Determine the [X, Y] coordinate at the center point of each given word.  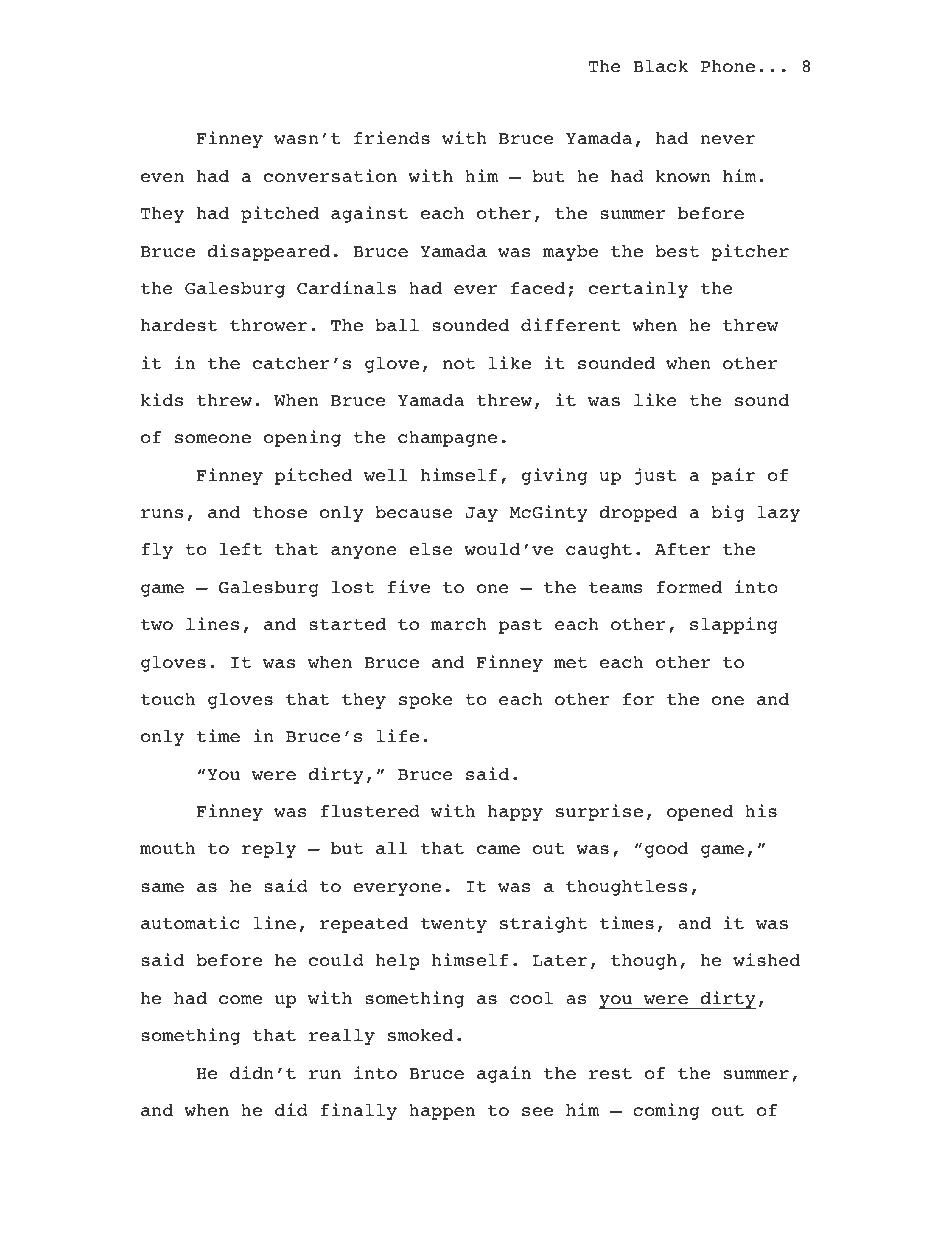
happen [442, 1112]
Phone [728, 66]
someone [213, 439]
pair [733, 476]
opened [700, 813]
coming [666, 1111]
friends [392, 138]
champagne [447, 439]
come [240, 1000]
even [162, 178]
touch [168, 699]
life [397, 736]
